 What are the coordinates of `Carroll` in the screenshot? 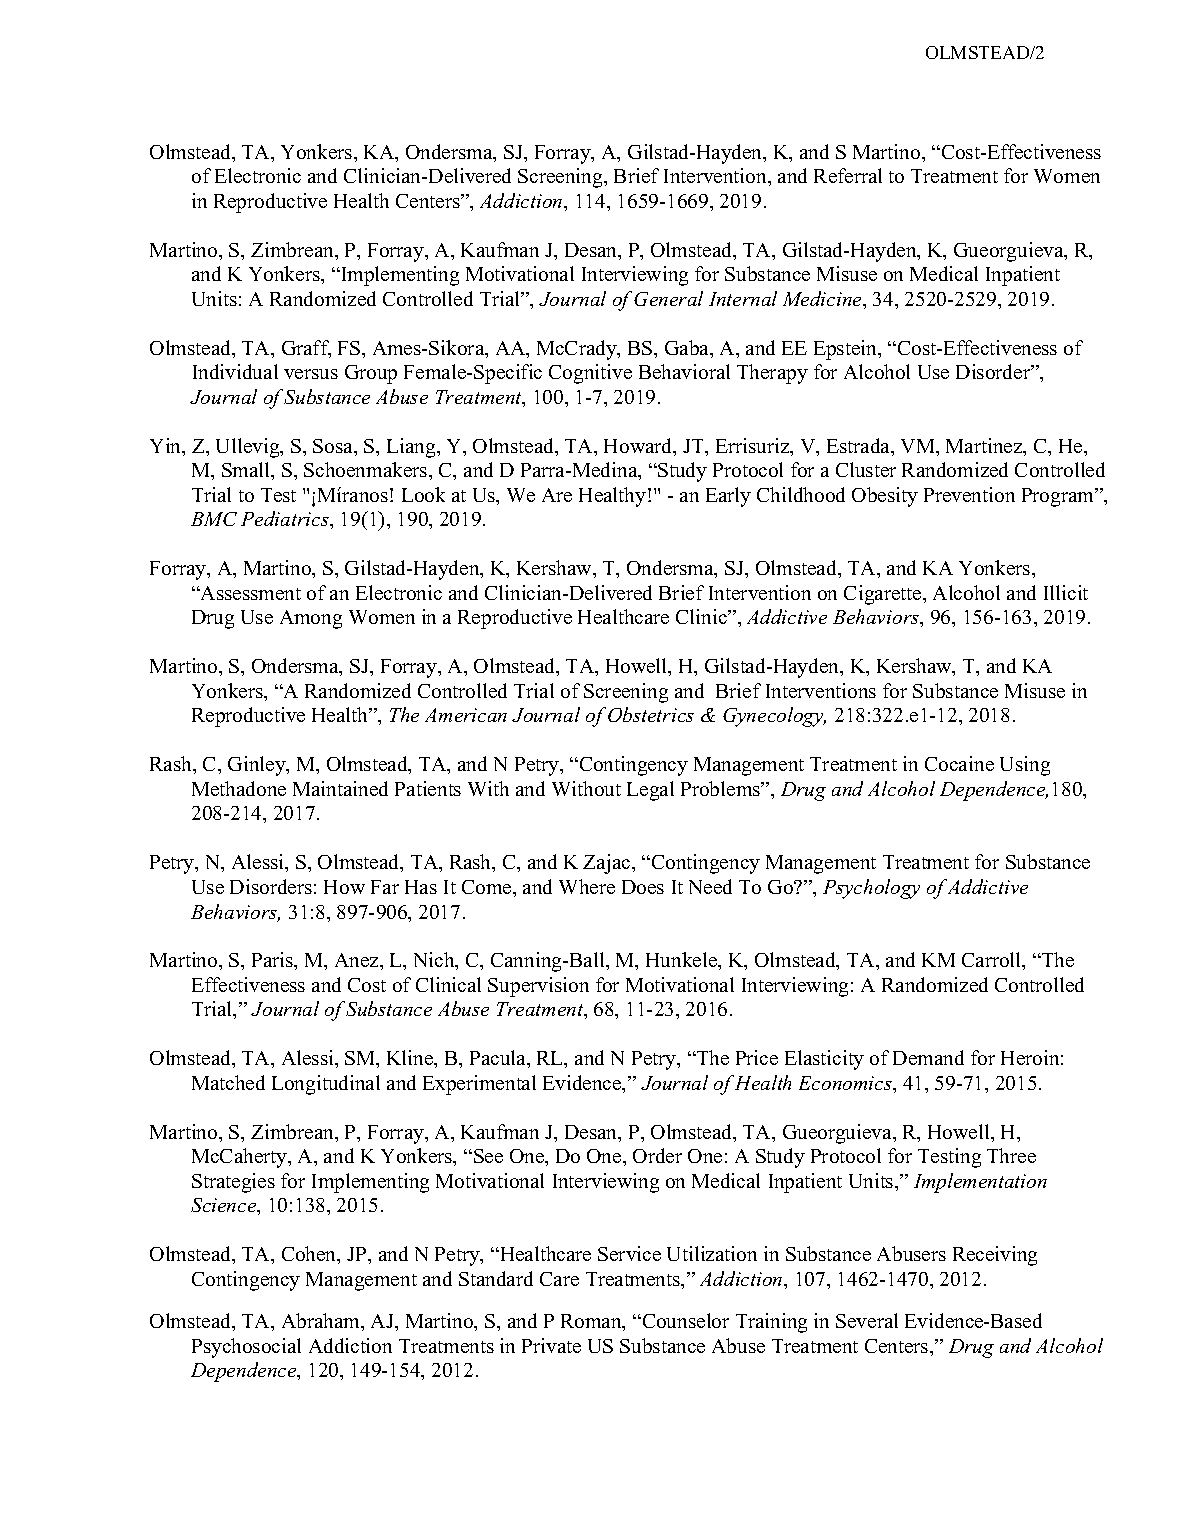 It's located at (993, 961).
